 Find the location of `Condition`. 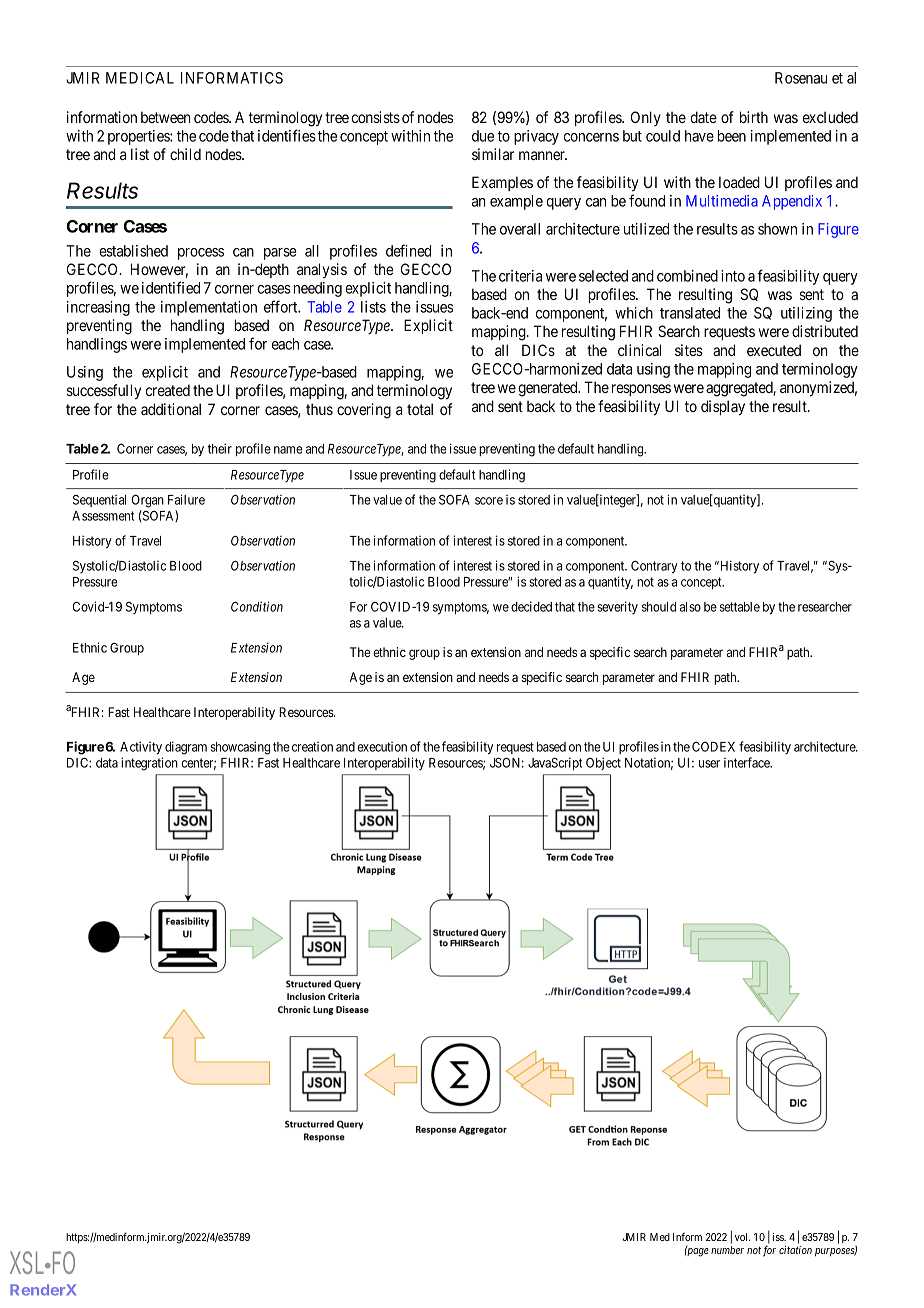

Condition is located at coordinates (257, 606).
